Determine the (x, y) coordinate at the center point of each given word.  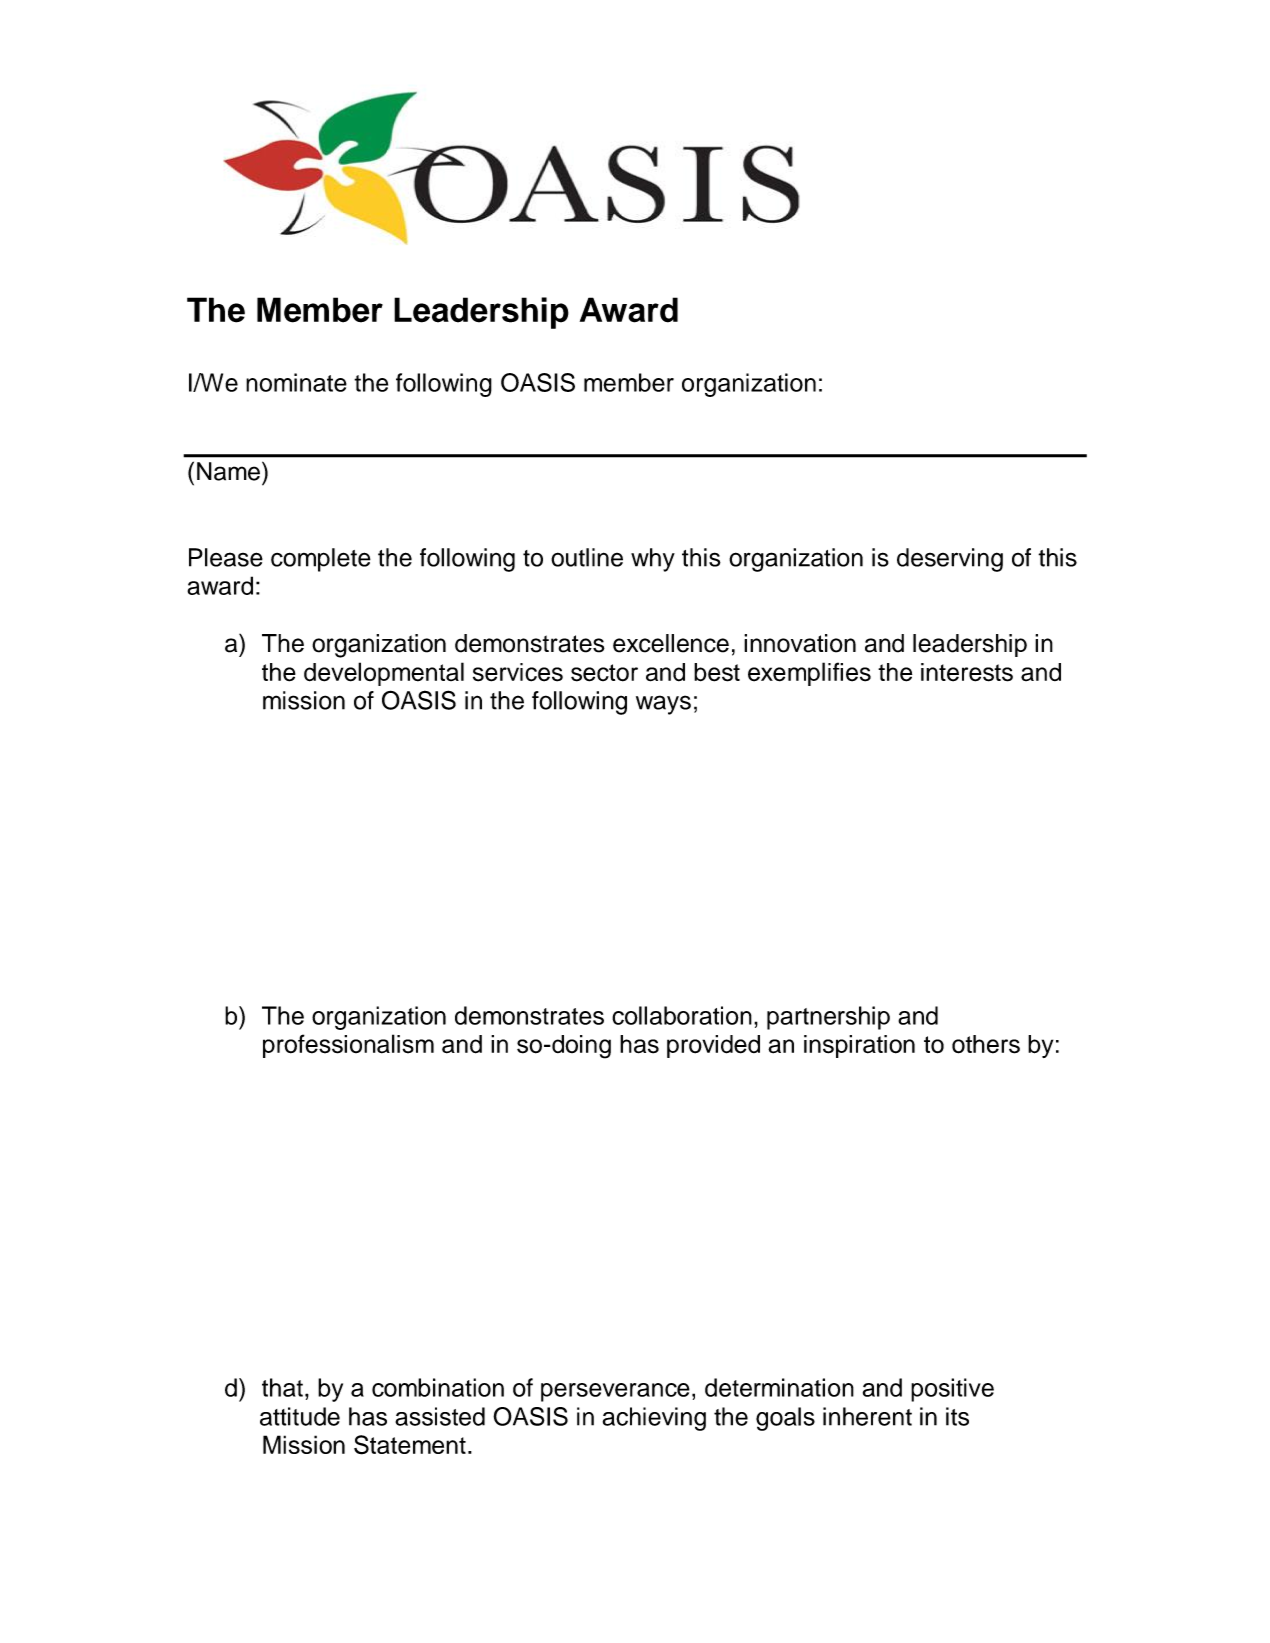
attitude (300, 1416)
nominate (296, 382)
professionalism (348, 1046)
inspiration (859, 1046)
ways (663, 705)
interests (967, 672)
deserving (950, 560)
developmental (384, 674)
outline (587, 557)
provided (713, 1046)
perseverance (615, 1392)
